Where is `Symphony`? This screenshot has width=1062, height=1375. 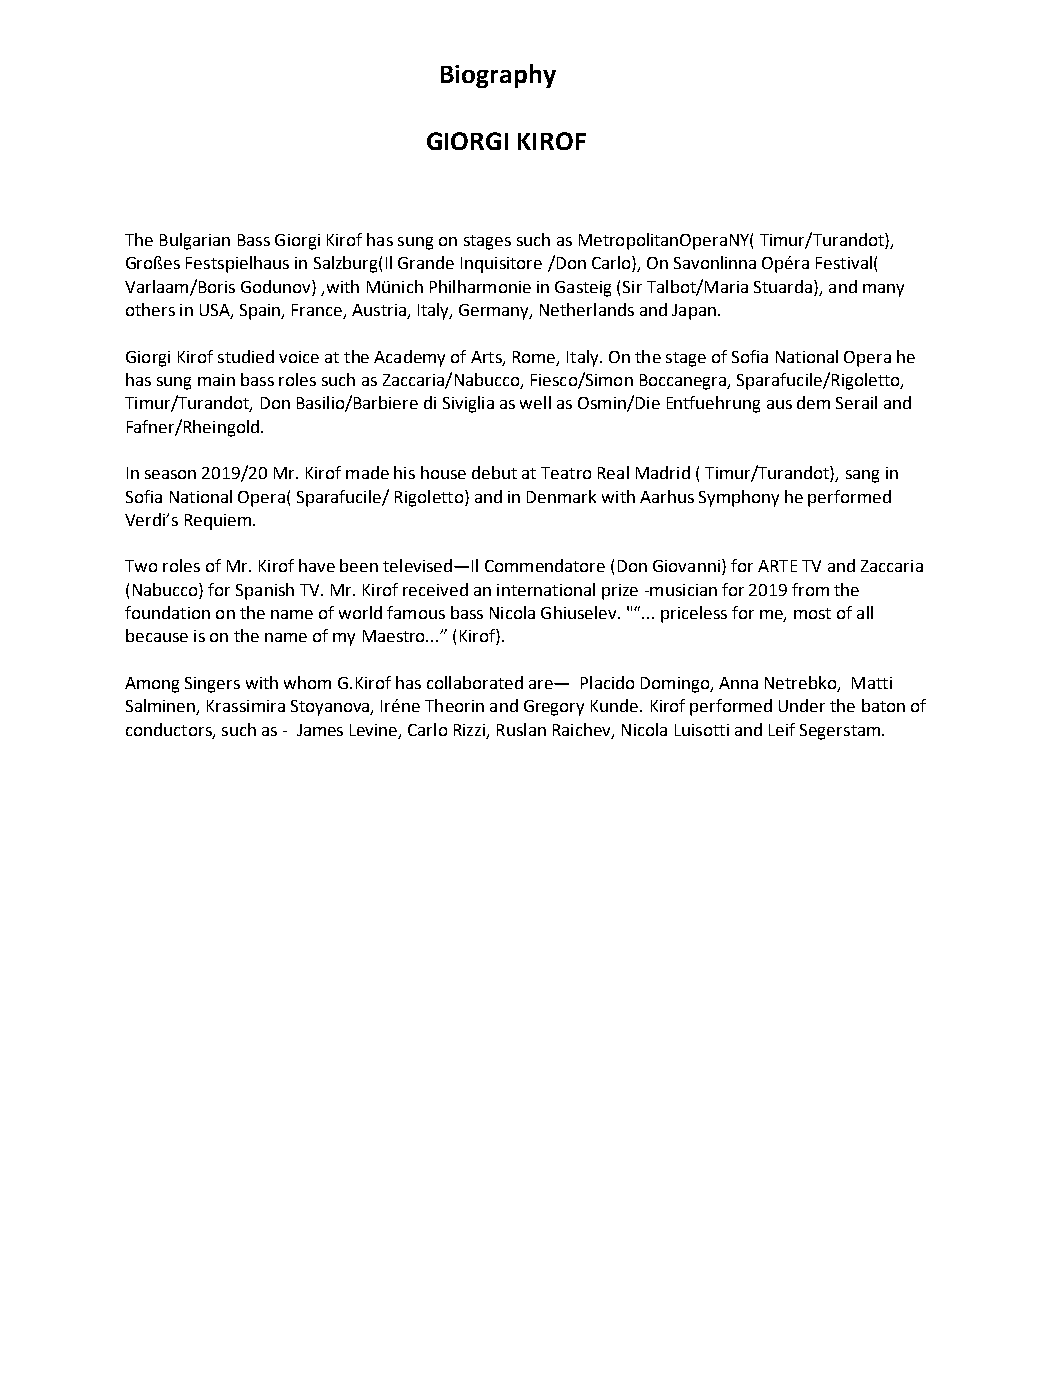 Symphony is located at coordinates (739, 498).
